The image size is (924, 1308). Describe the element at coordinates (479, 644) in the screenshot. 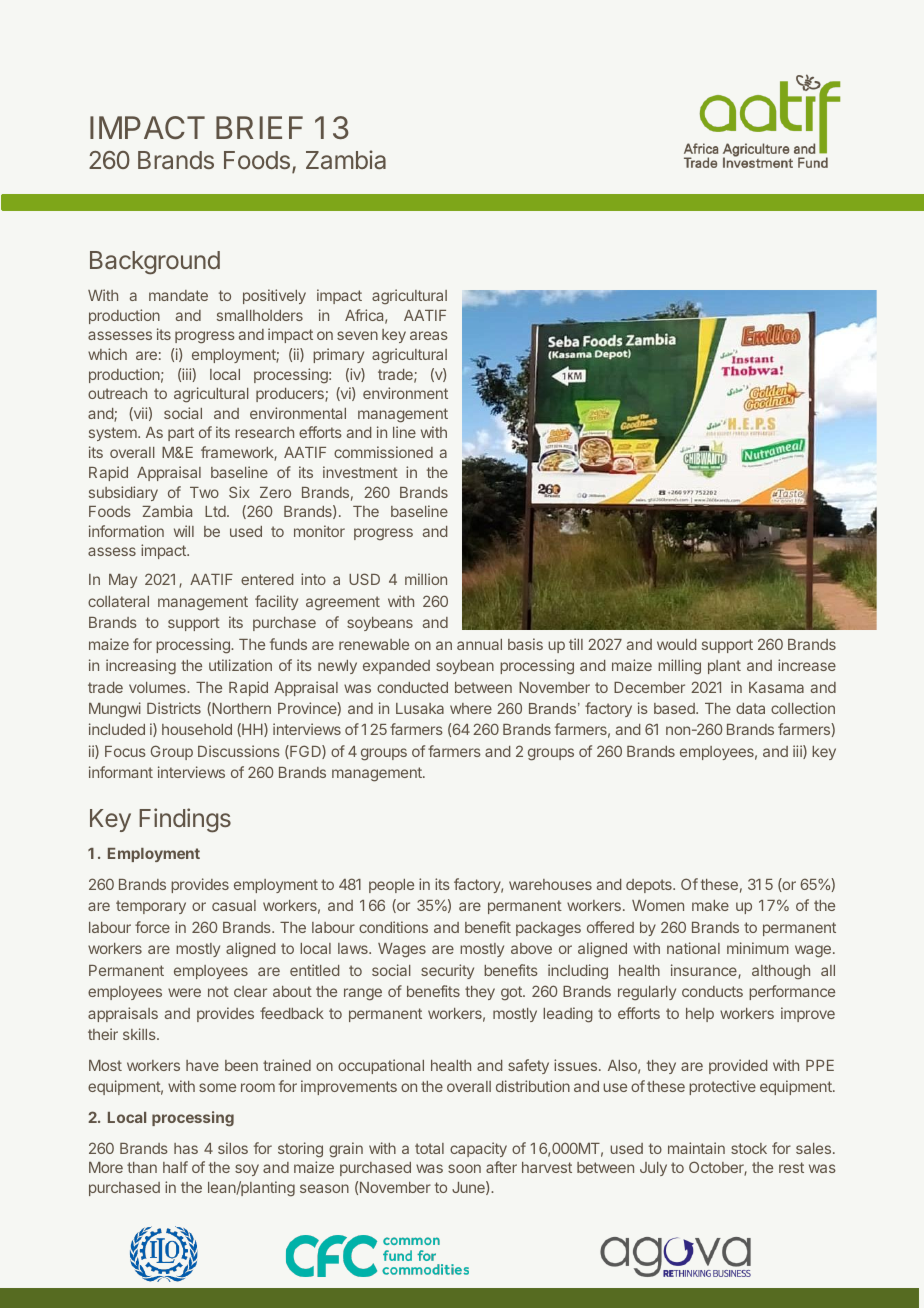

I see `annual` at that location.
